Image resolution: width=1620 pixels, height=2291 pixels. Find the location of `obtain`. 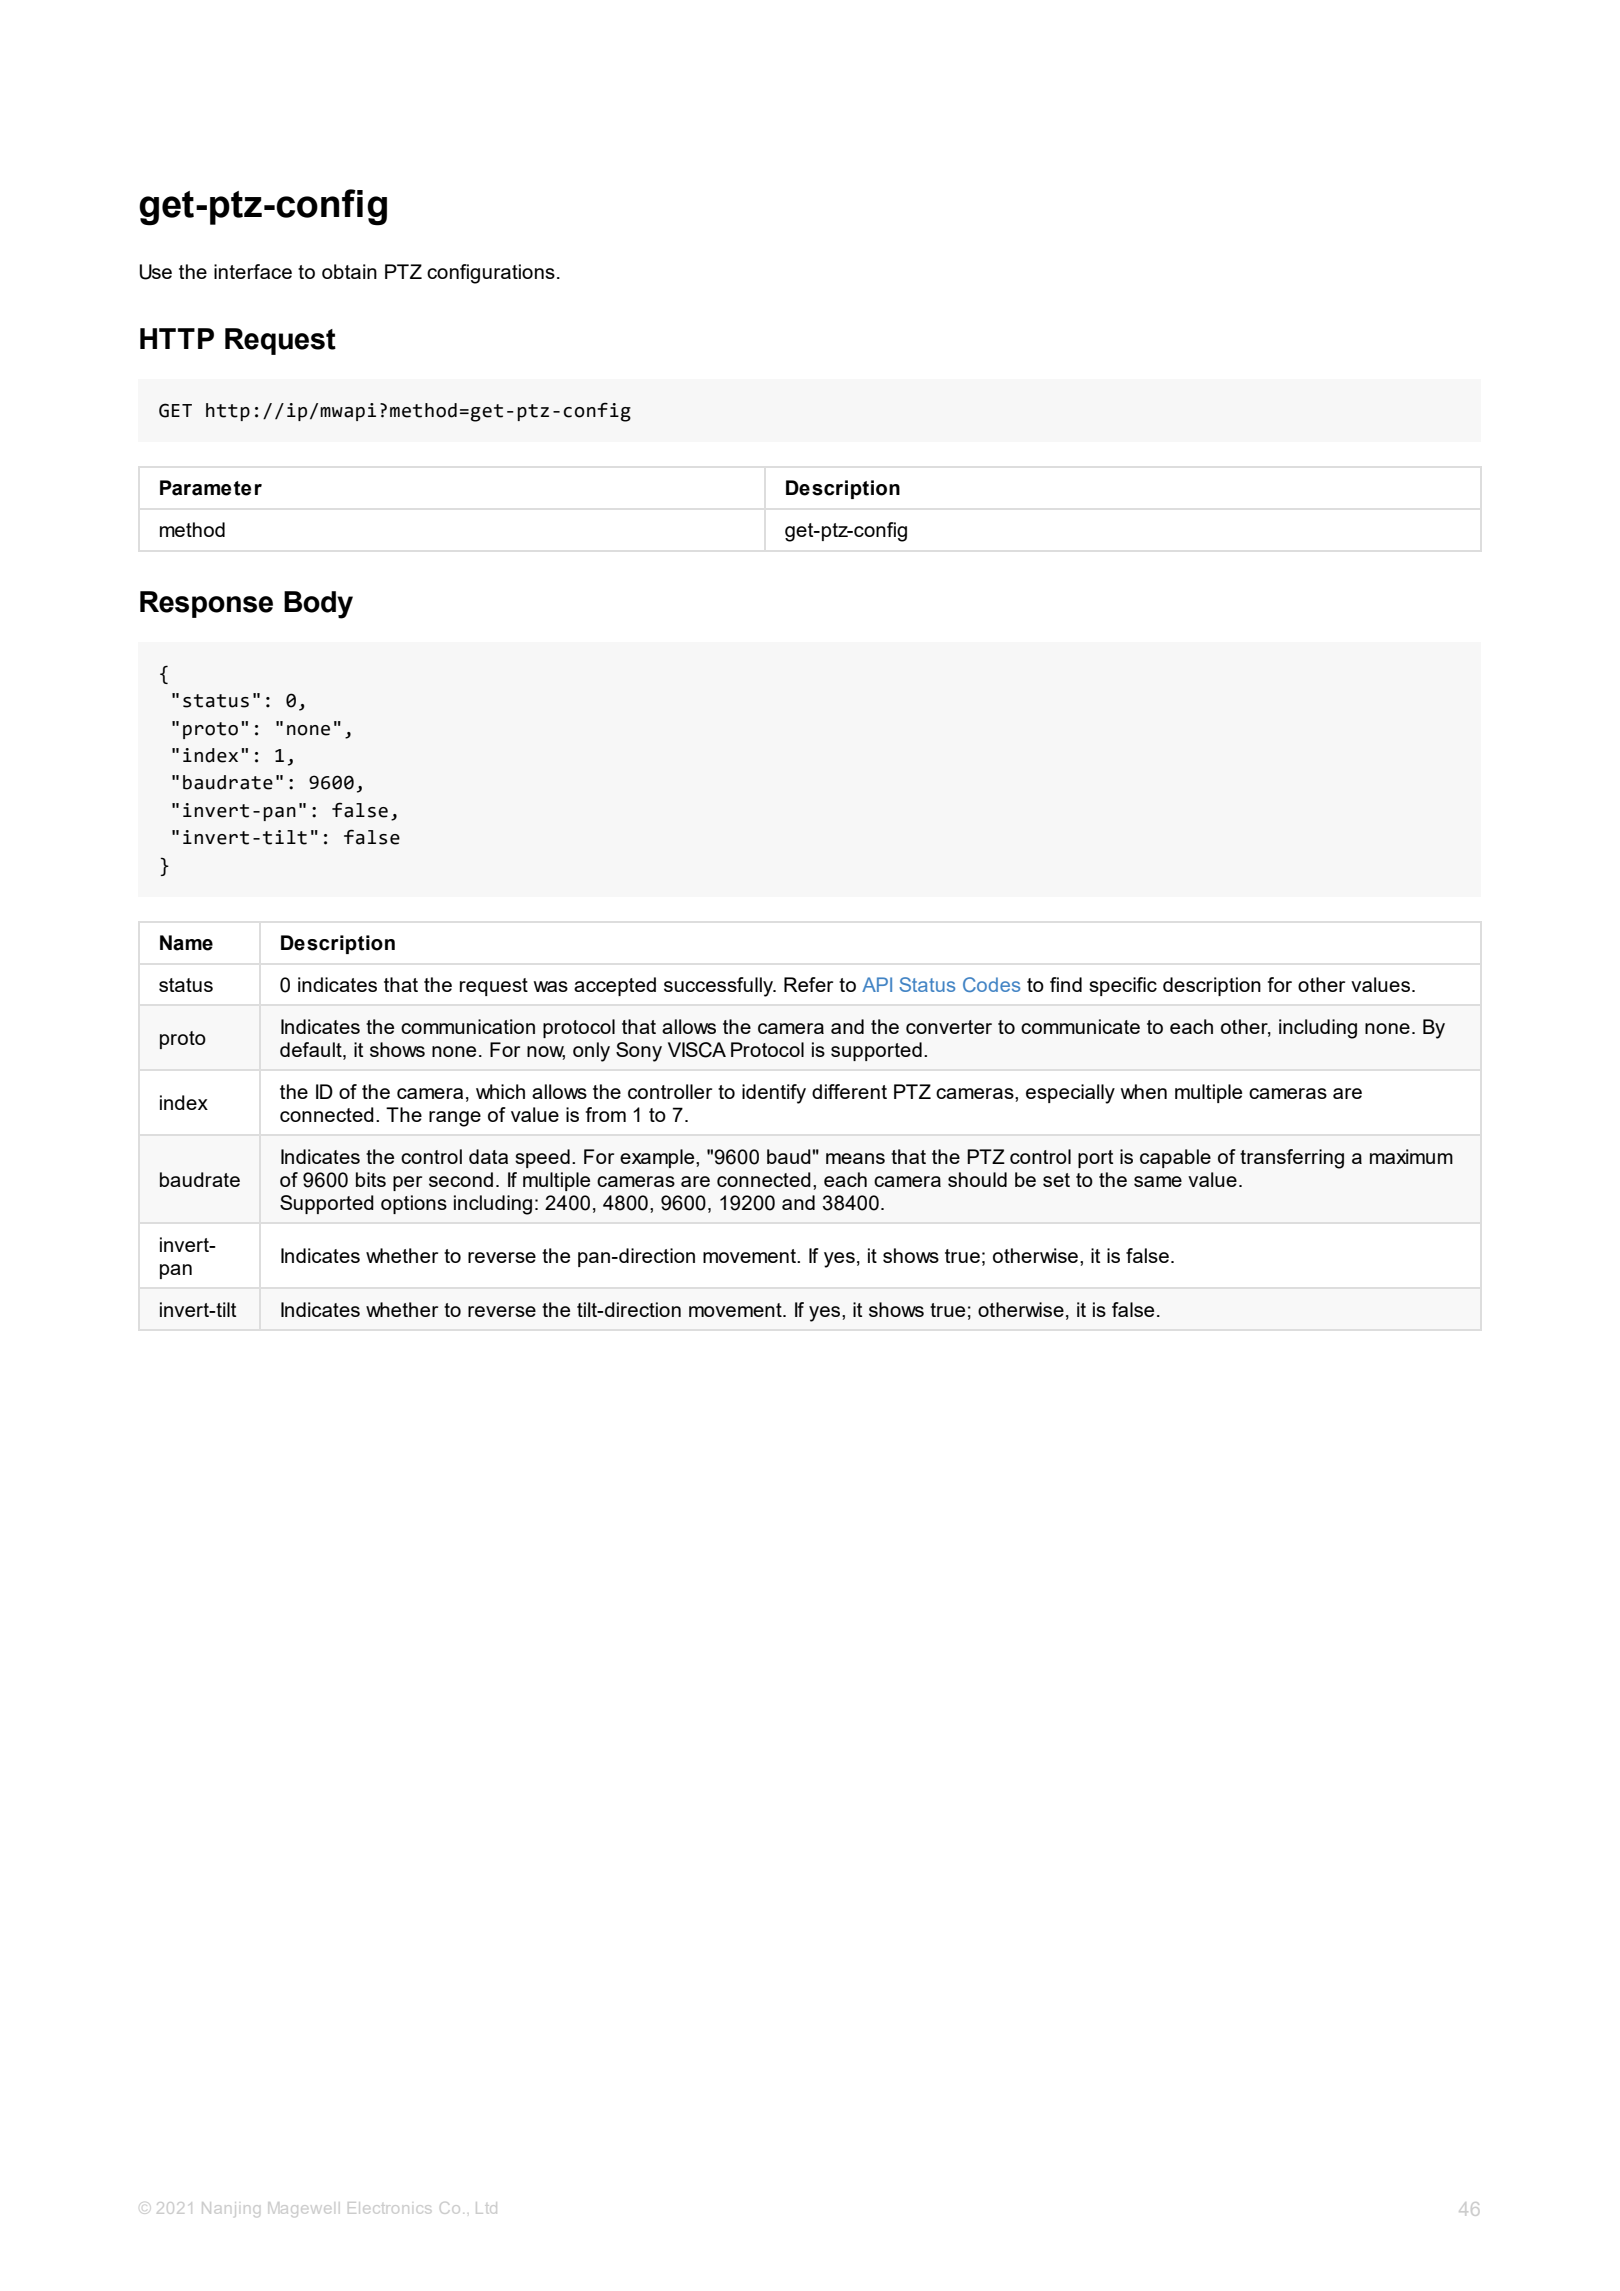

obtain is located at coordinates (349, 271).
